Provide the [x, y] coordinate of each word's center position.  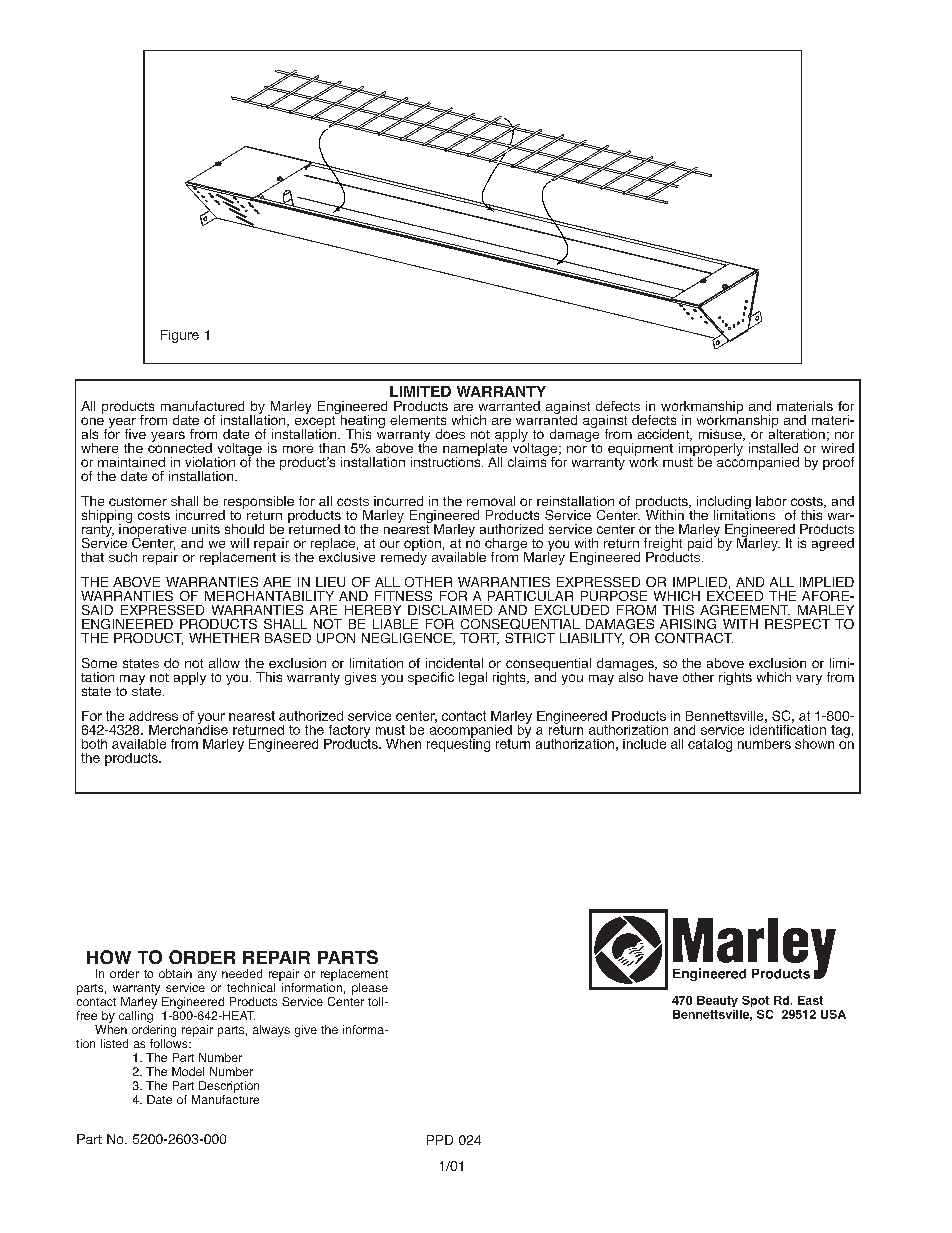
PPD [440, 1140]
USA [833, 1014]
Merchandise [188, 728]
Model [188, 1071]
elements [418, 420]
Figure [180, 336]
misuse [721, 435]
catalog [710, 745]
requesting [458, 744]
